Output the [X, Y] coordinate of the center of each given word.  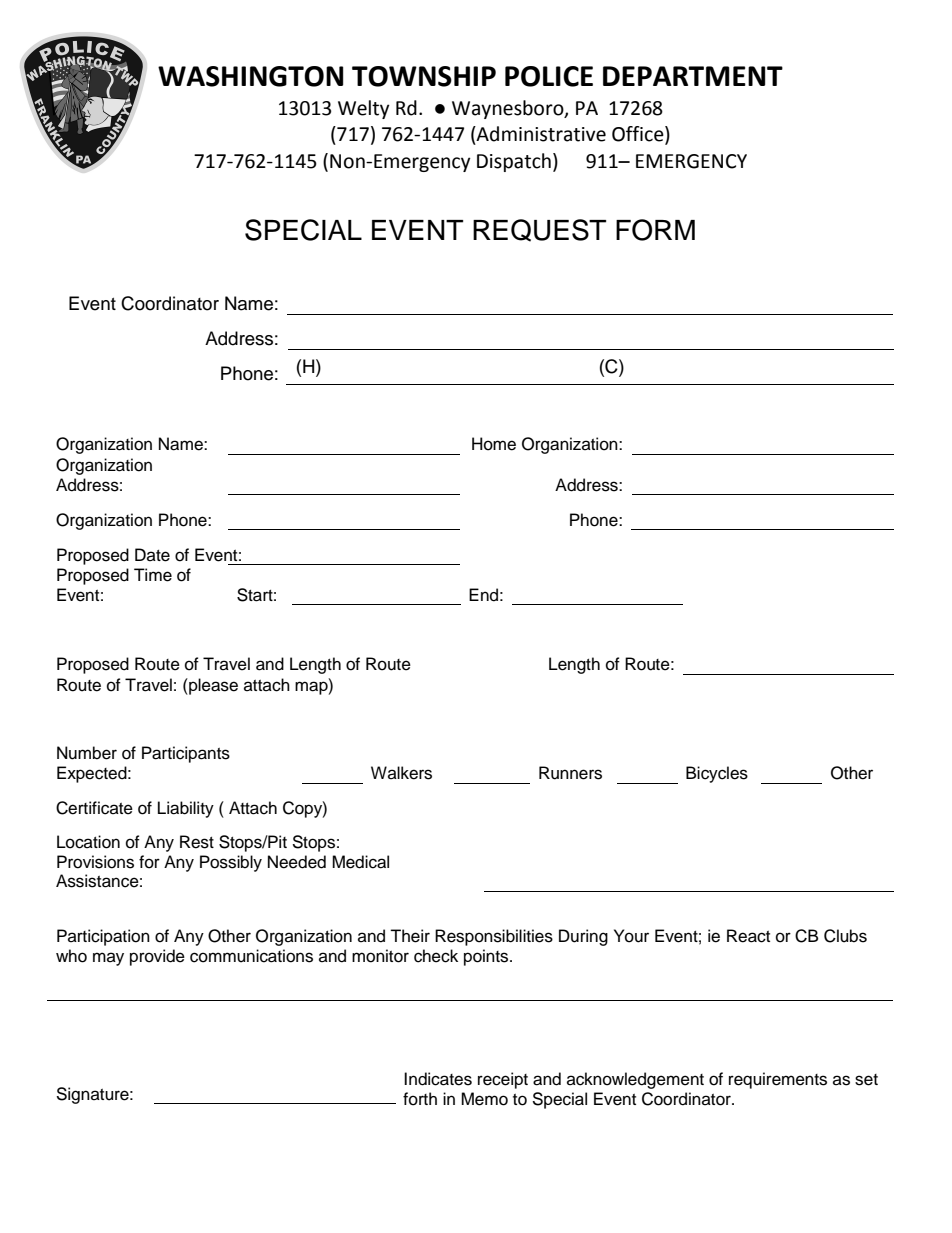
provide [157, 957]
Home [494, 444]
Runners [570, 773]
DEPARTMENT [693, 76]
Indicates [438, 1079]
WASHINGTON [250, 76]
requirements [778, 1080]
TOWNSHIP [424, 76]
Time [153, 575]
